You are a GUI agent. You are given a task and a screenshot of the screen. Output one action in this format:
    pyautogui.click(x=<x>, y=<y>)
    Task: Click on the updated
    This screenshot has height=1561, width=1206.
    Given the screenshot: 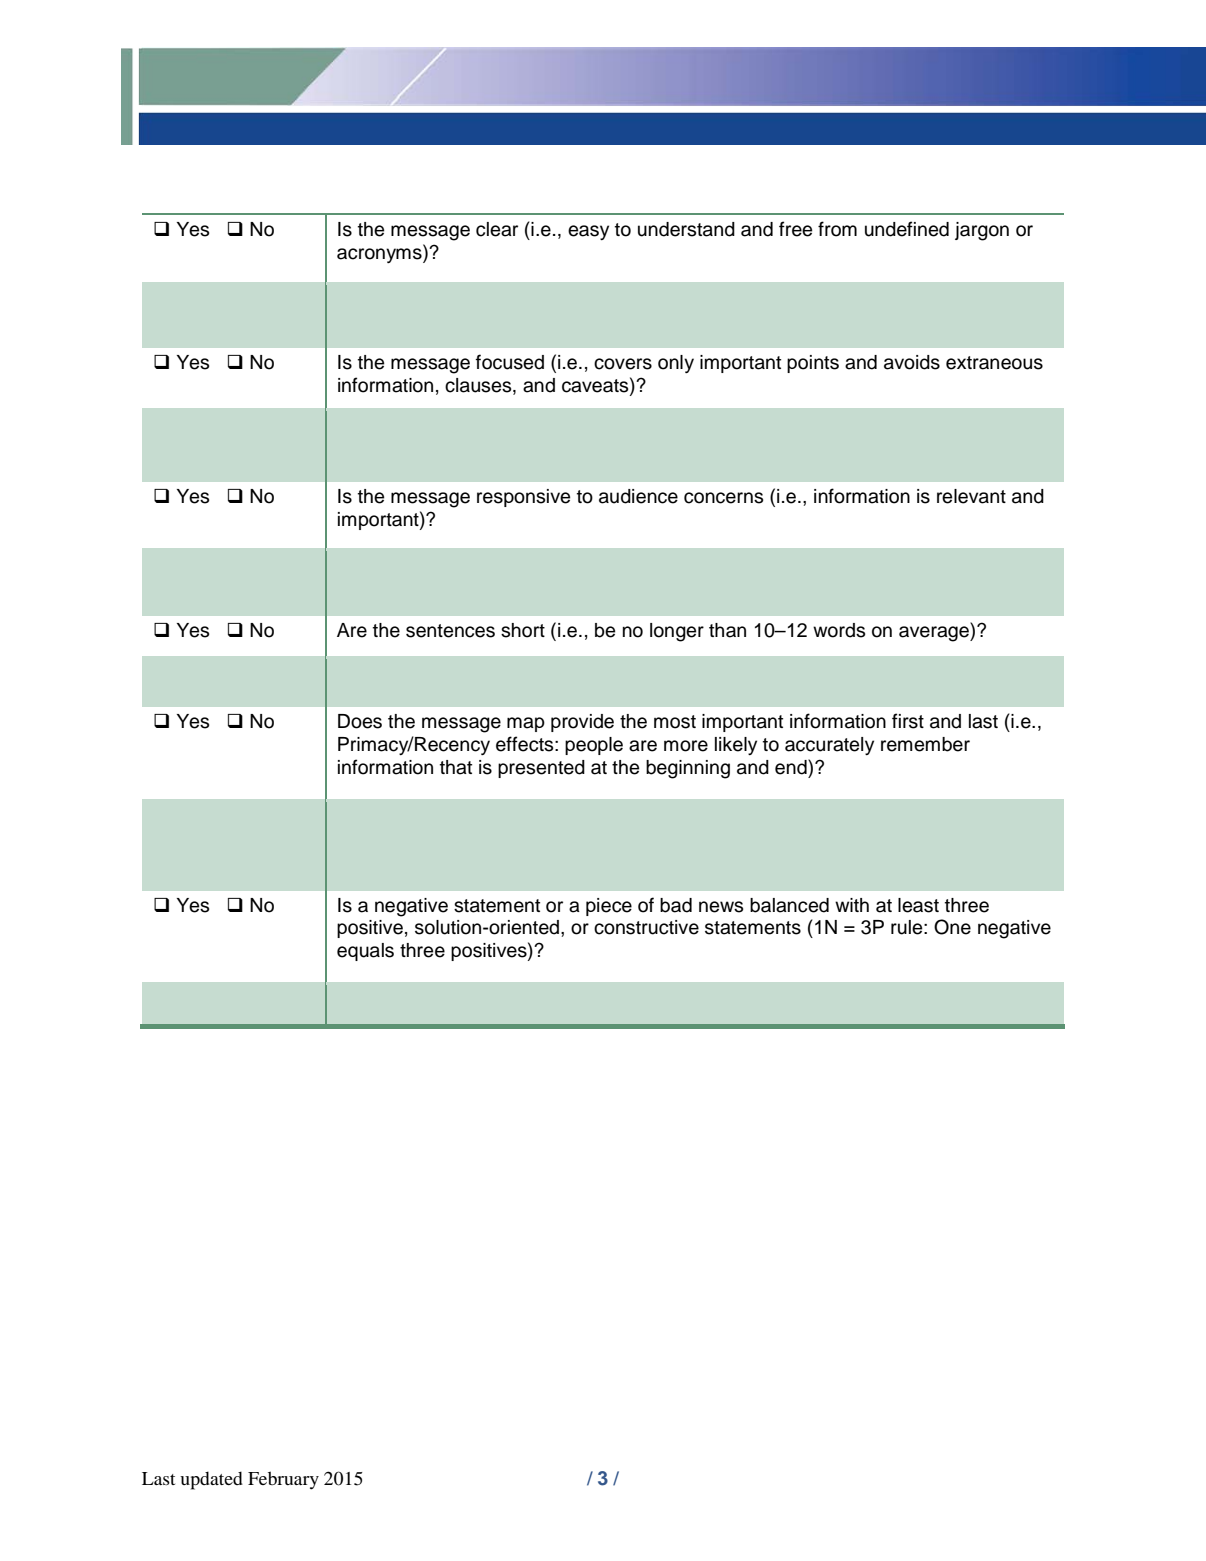 What is the action you would take?
    pyautogui.click(x=211, y=1480)
